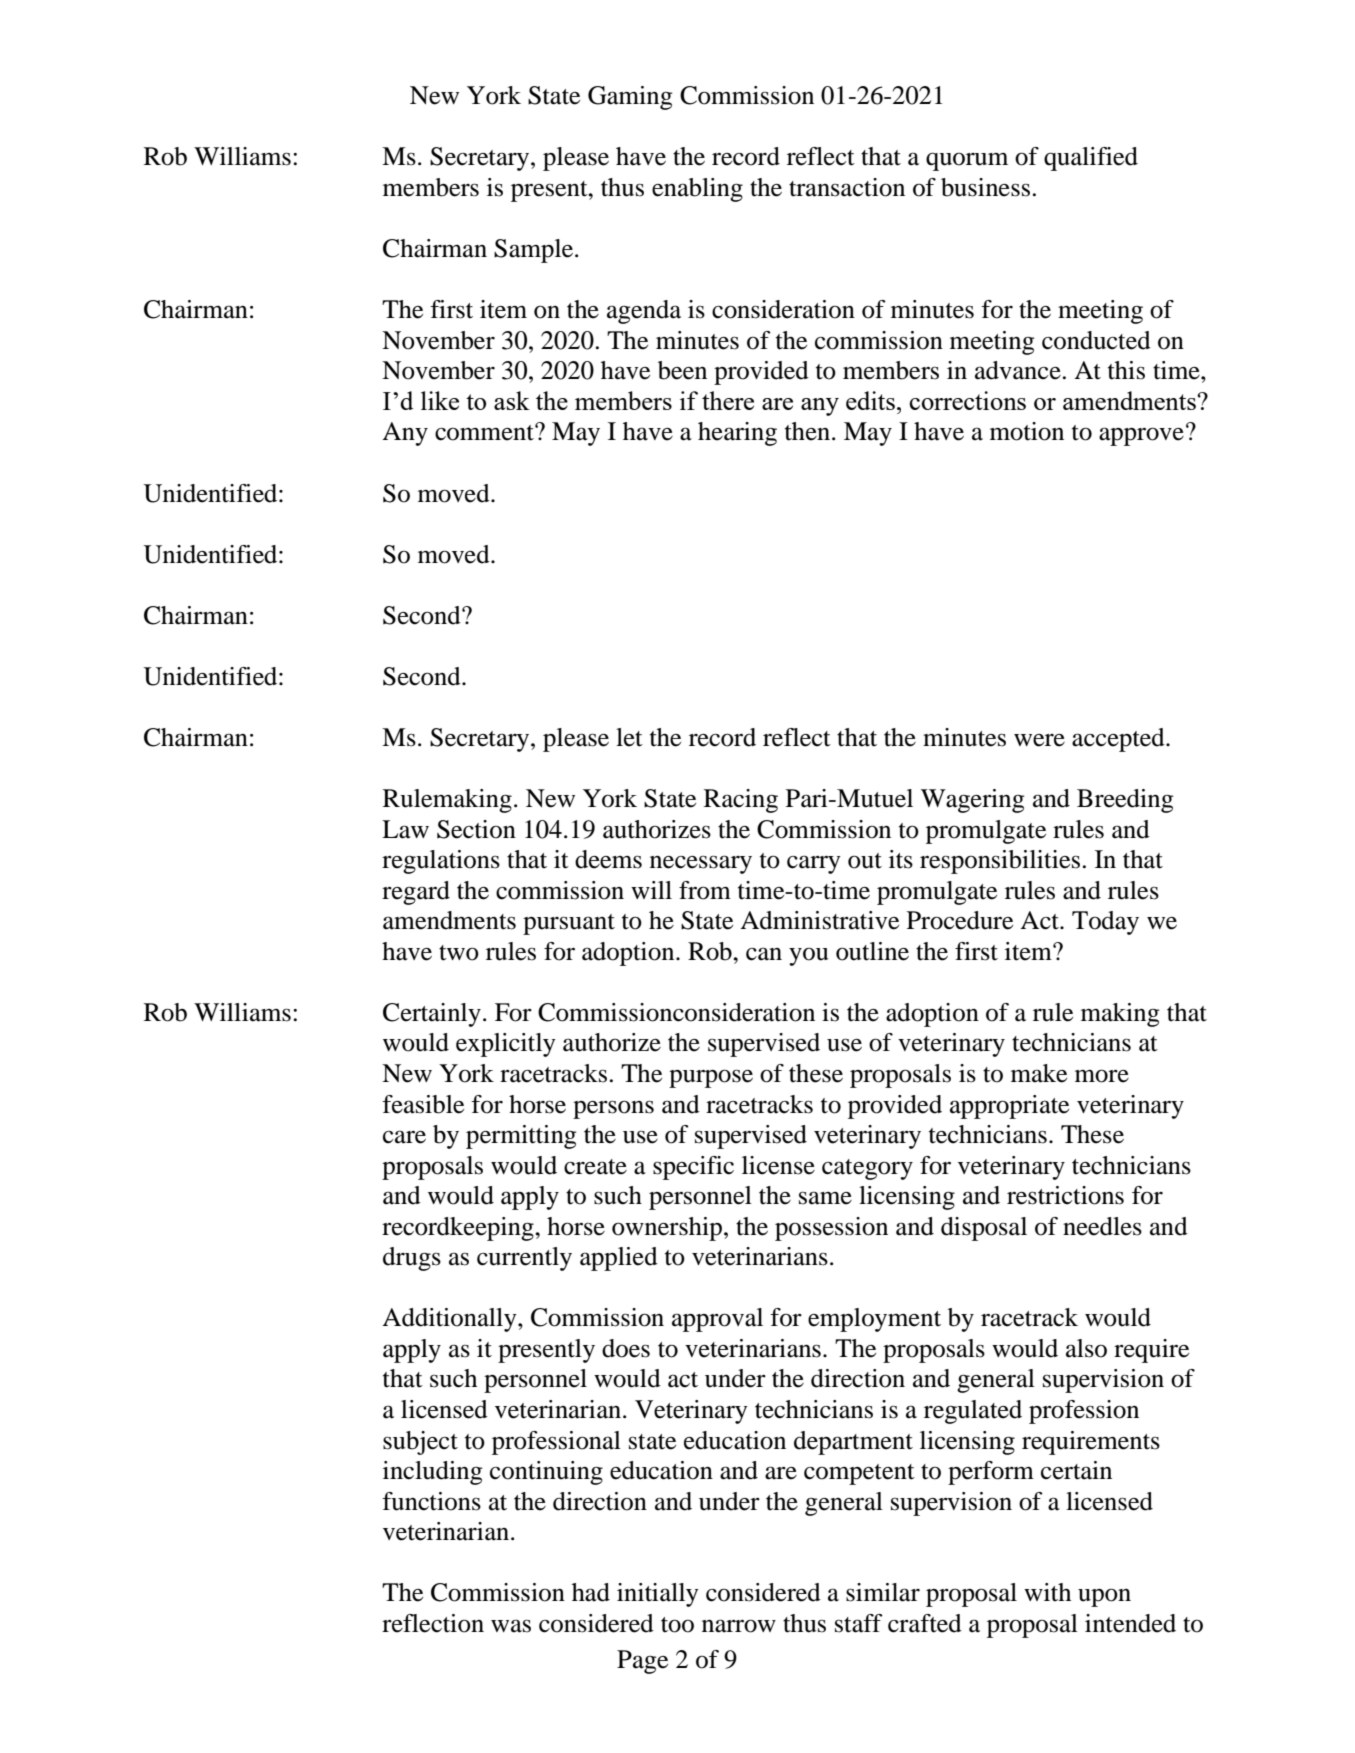 The height and width of the screenshot is (1753, 1355). I want to click on transaction, so click(847, 187).
